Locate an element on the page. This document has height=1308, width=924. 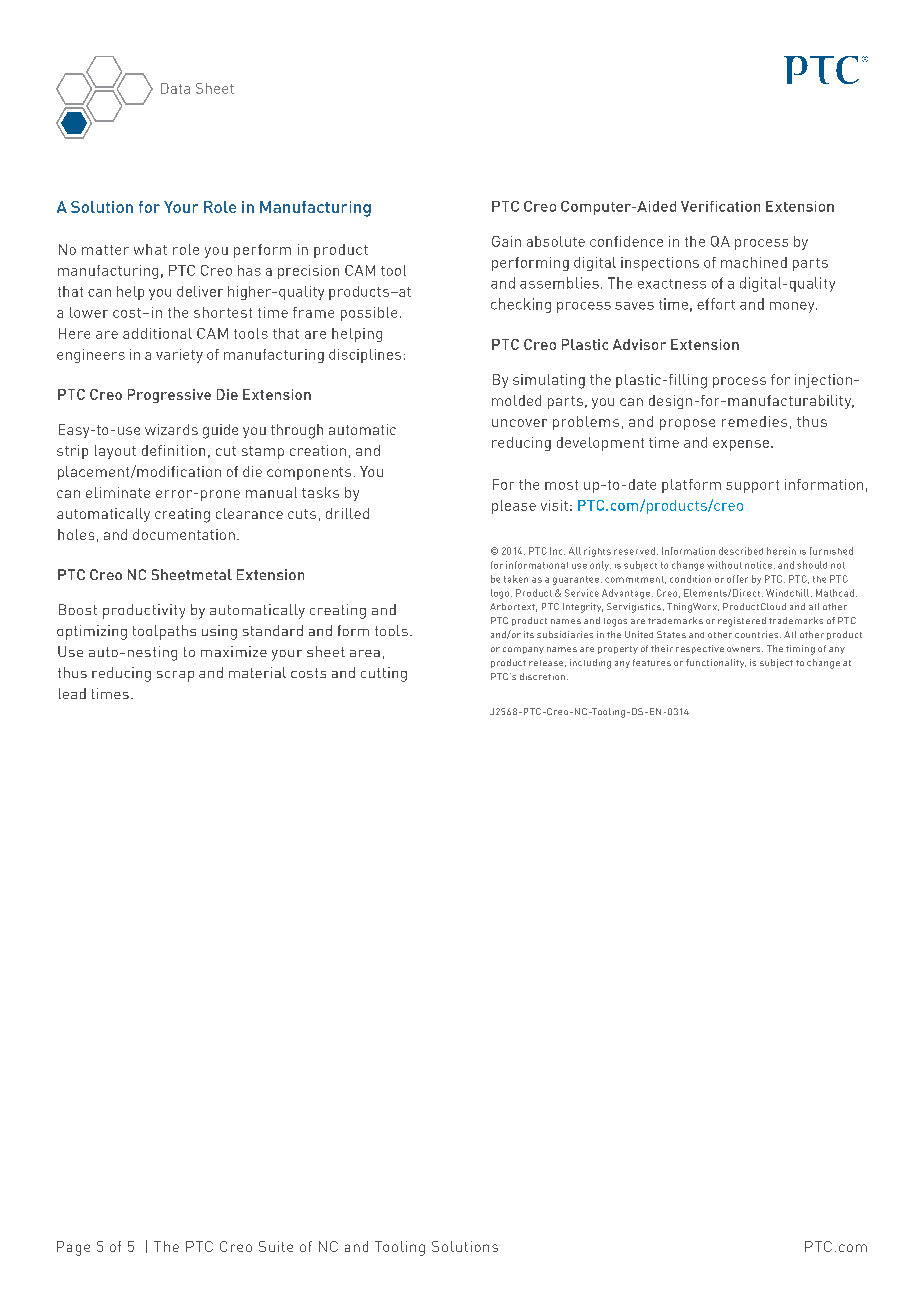
functionality is located at coordinates (716, 663).
